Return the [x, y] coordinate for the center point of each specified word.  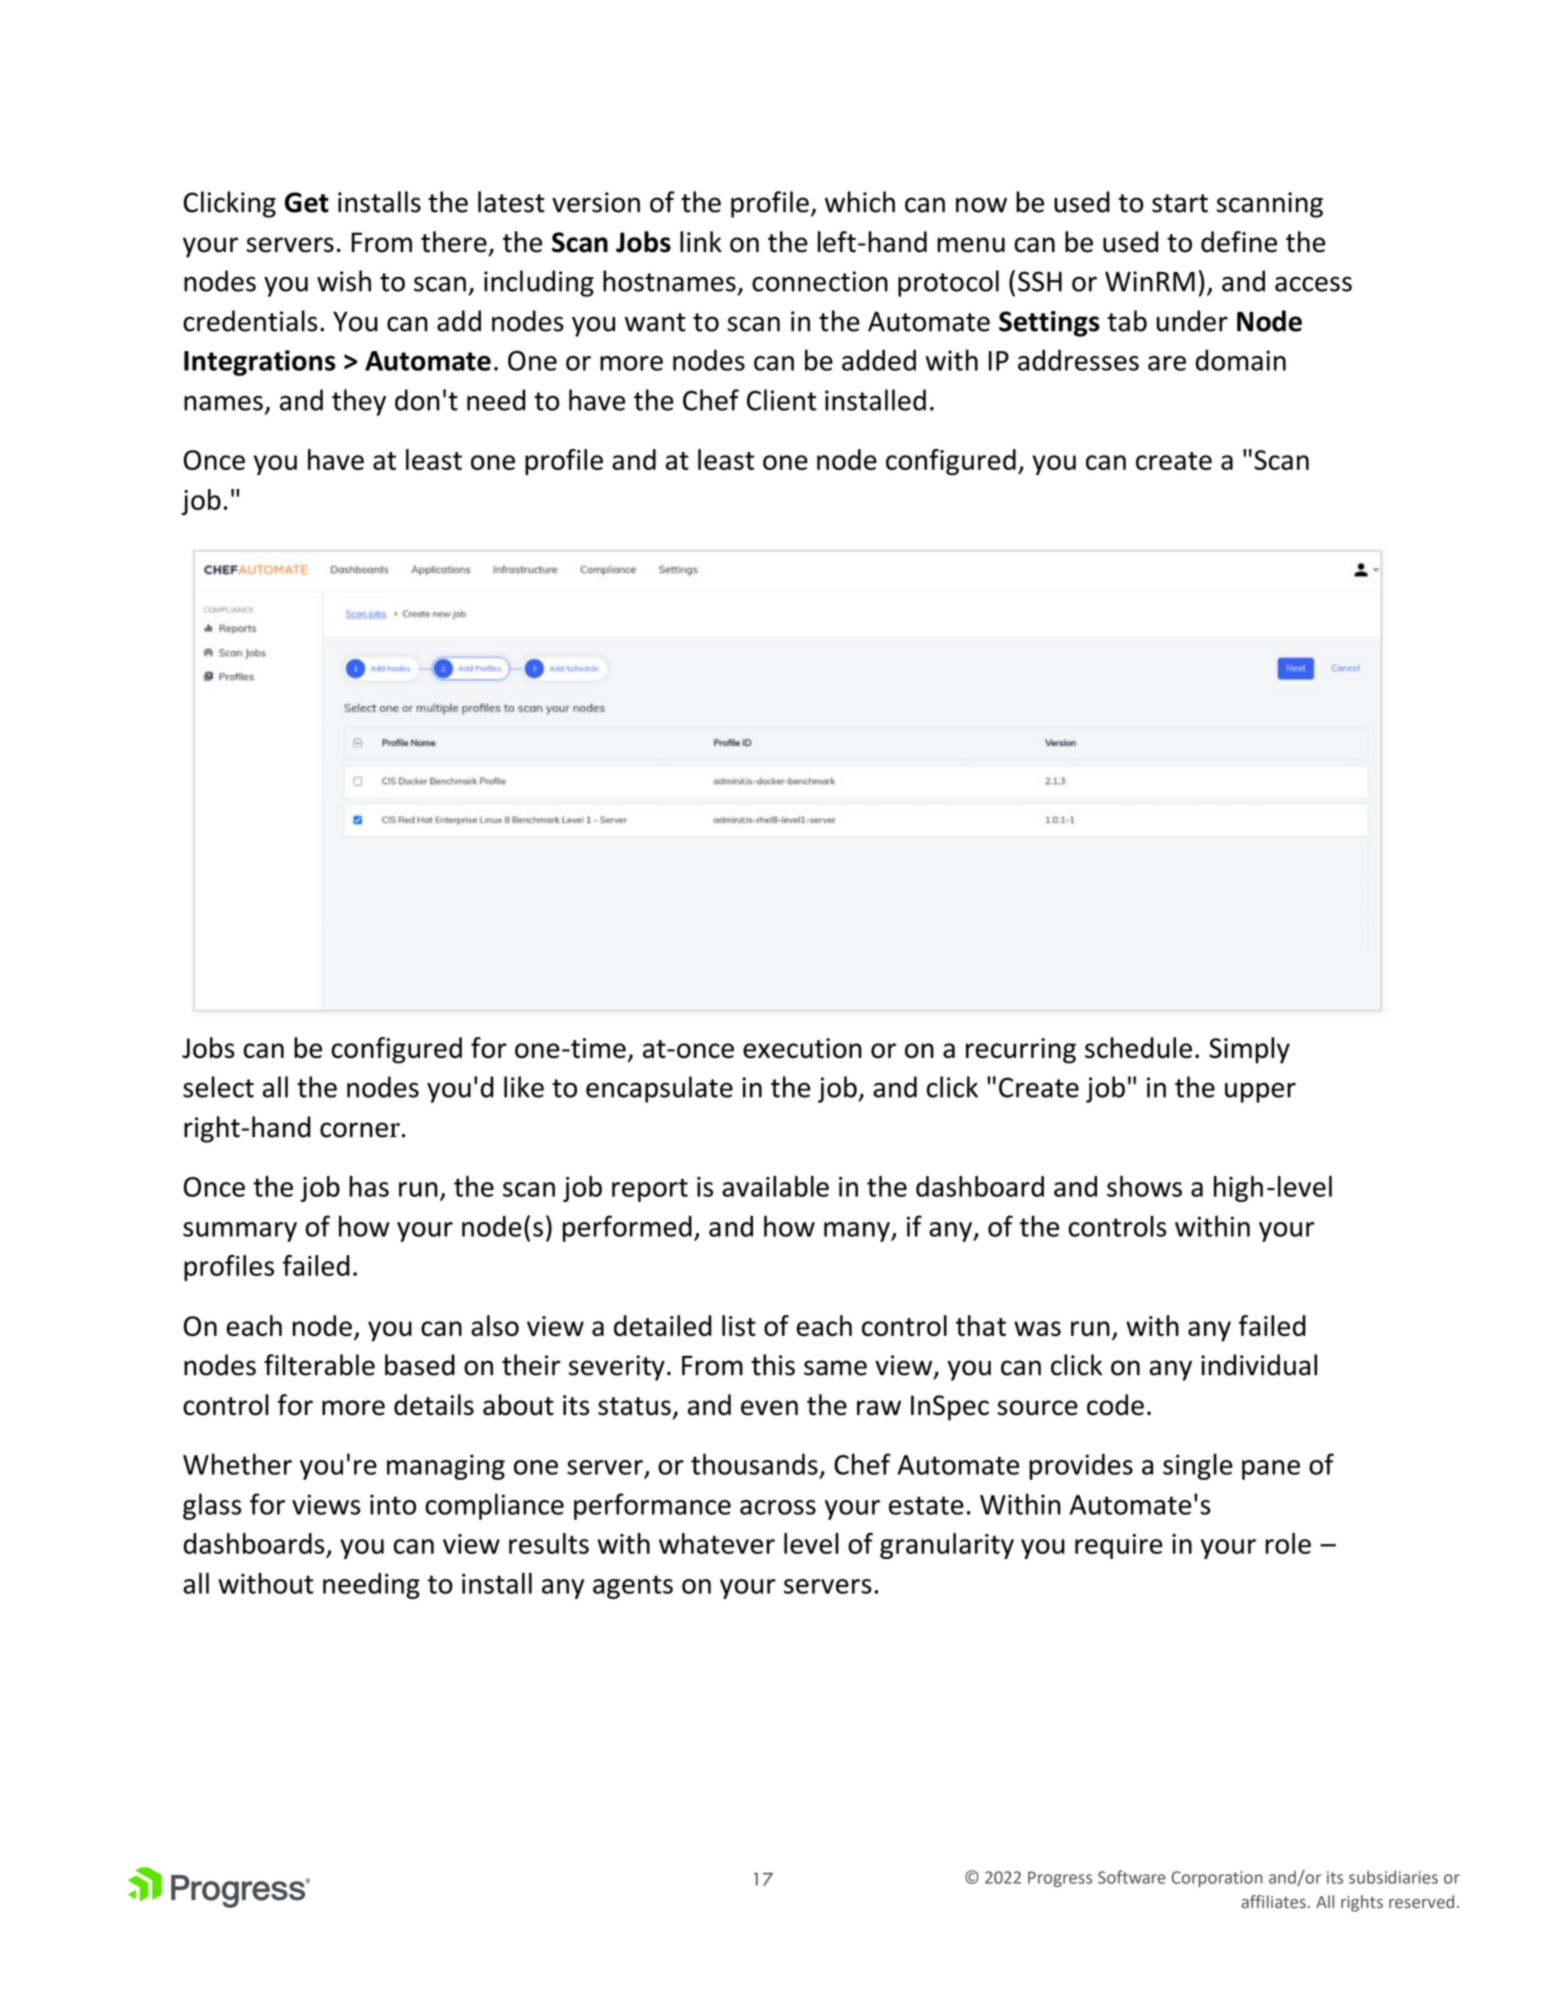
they [359, 402]
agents [633, 1587]
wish [344, 281]
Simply [1249, 1050]
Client [781, 400]
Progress [1060, 1879]
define [1239, 242]
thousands [754, 1464]
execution [802, 1048]
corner [360, 1130]
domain [1240, 360]
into [393, 1504]
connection [820, 281]
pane [1271, 1470]
